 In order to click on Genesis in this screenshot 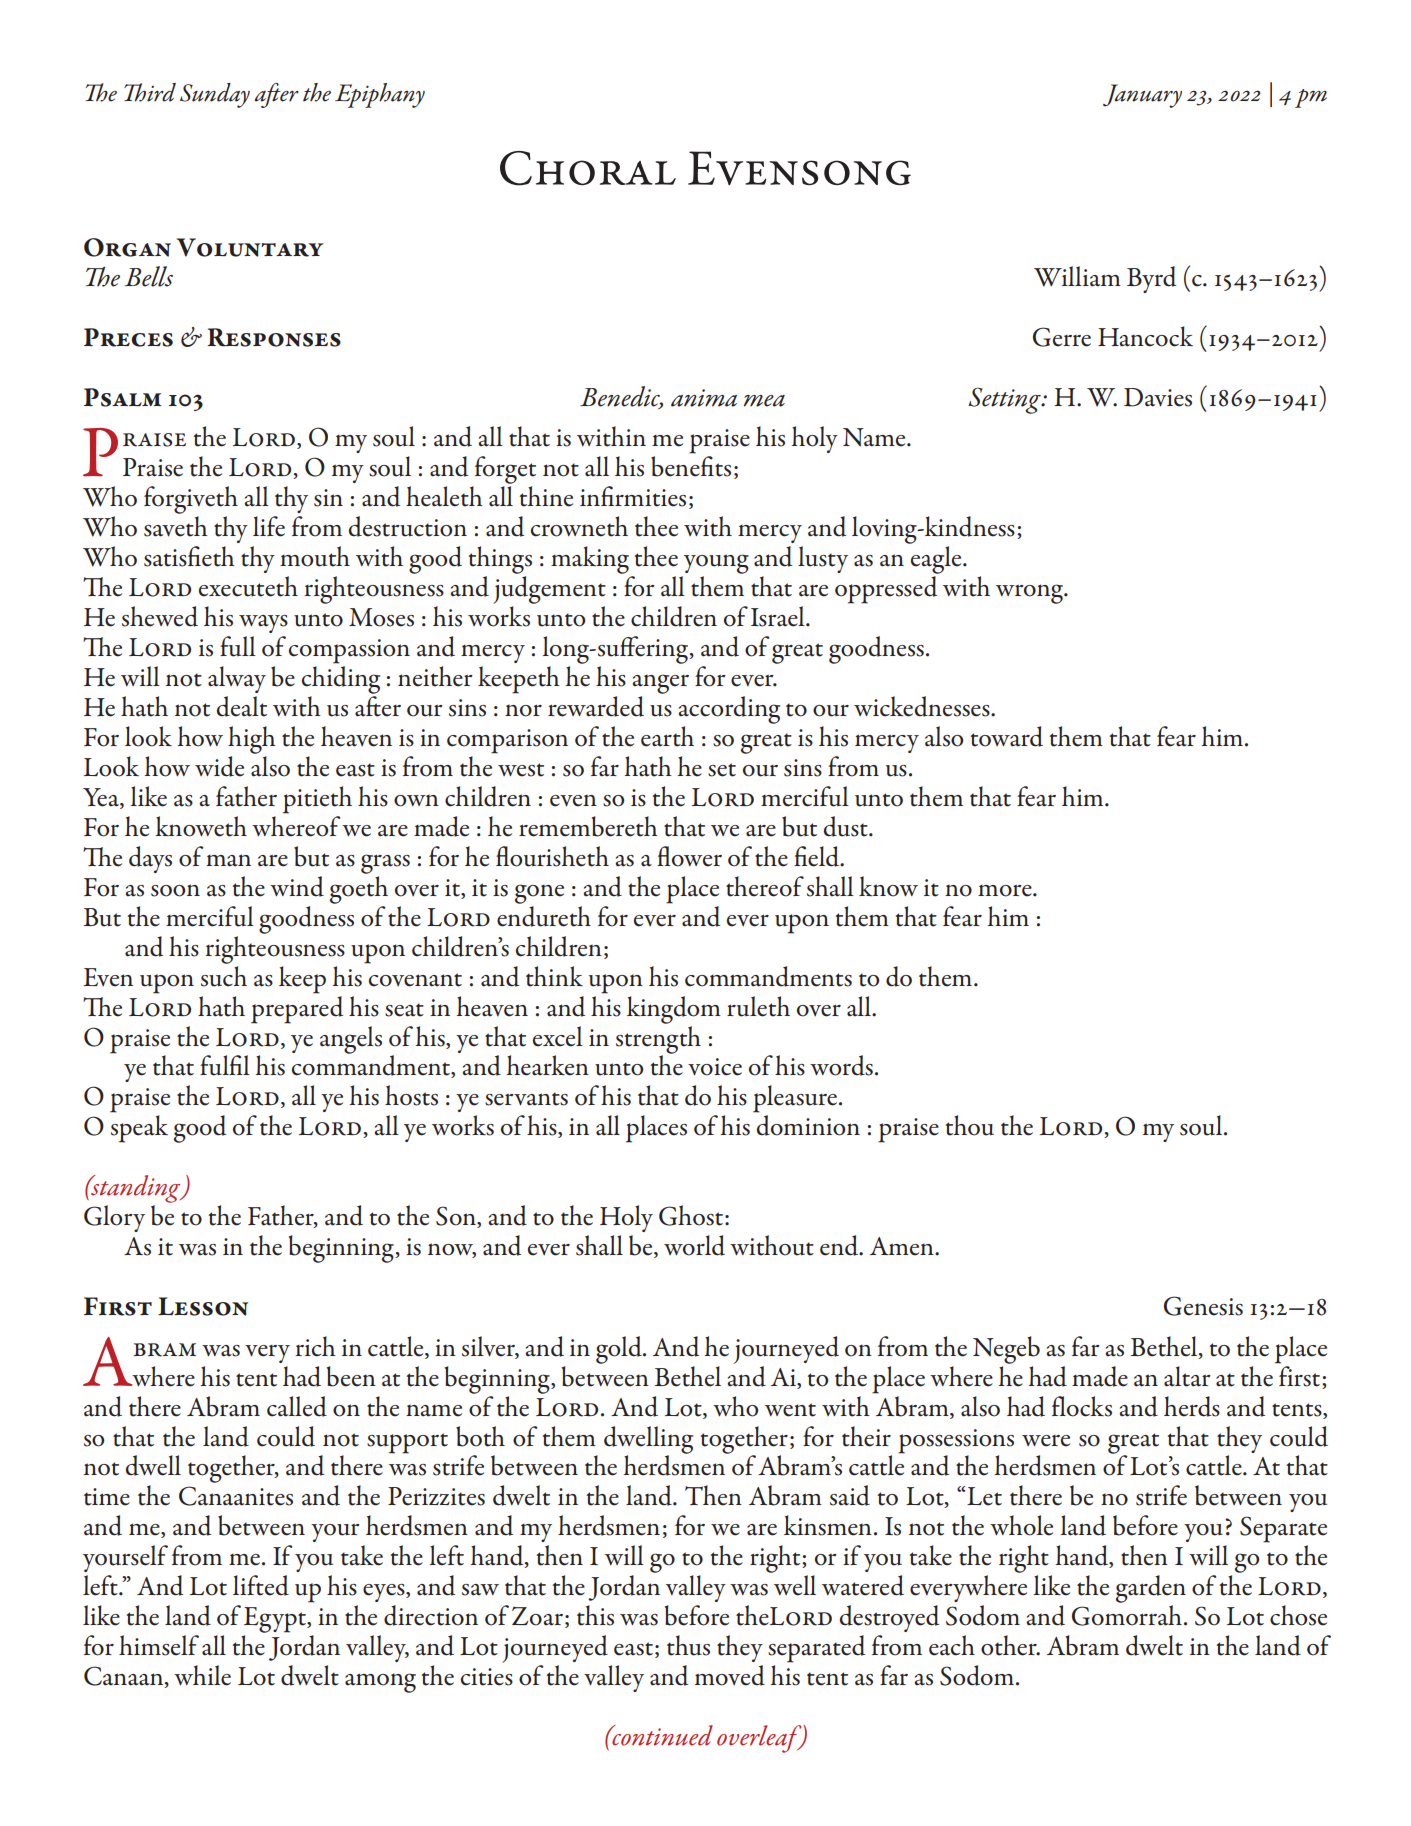, I will do `click(1203, 1306)`.
